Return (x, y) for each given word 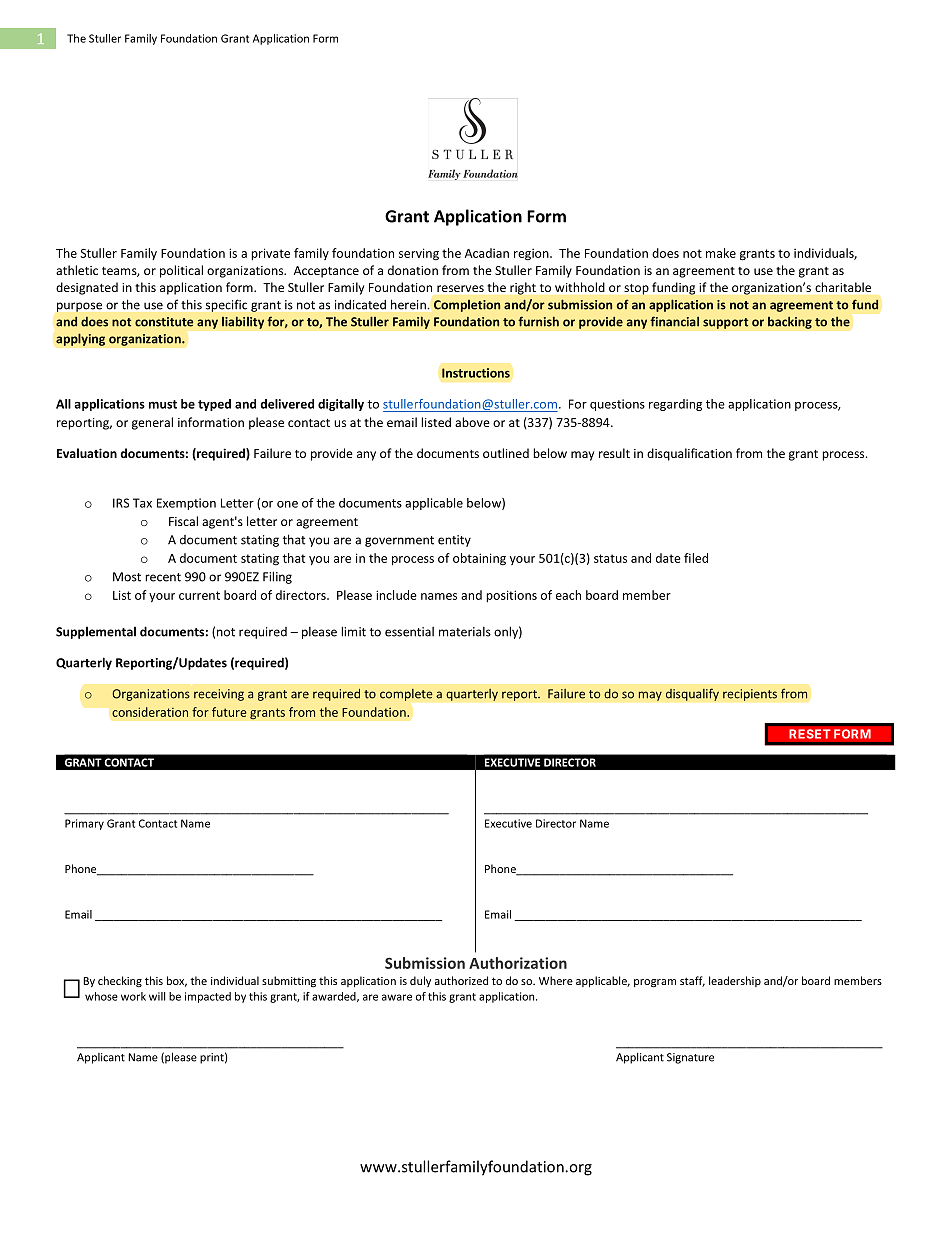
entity (454, 541)
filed (696, 558)
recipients (750, 695)
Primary (84, 824)
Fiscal (183, 521)
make (721, 253)
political (181, 271)
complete (406, 695)
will (157, 996)
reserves (460, 288)
